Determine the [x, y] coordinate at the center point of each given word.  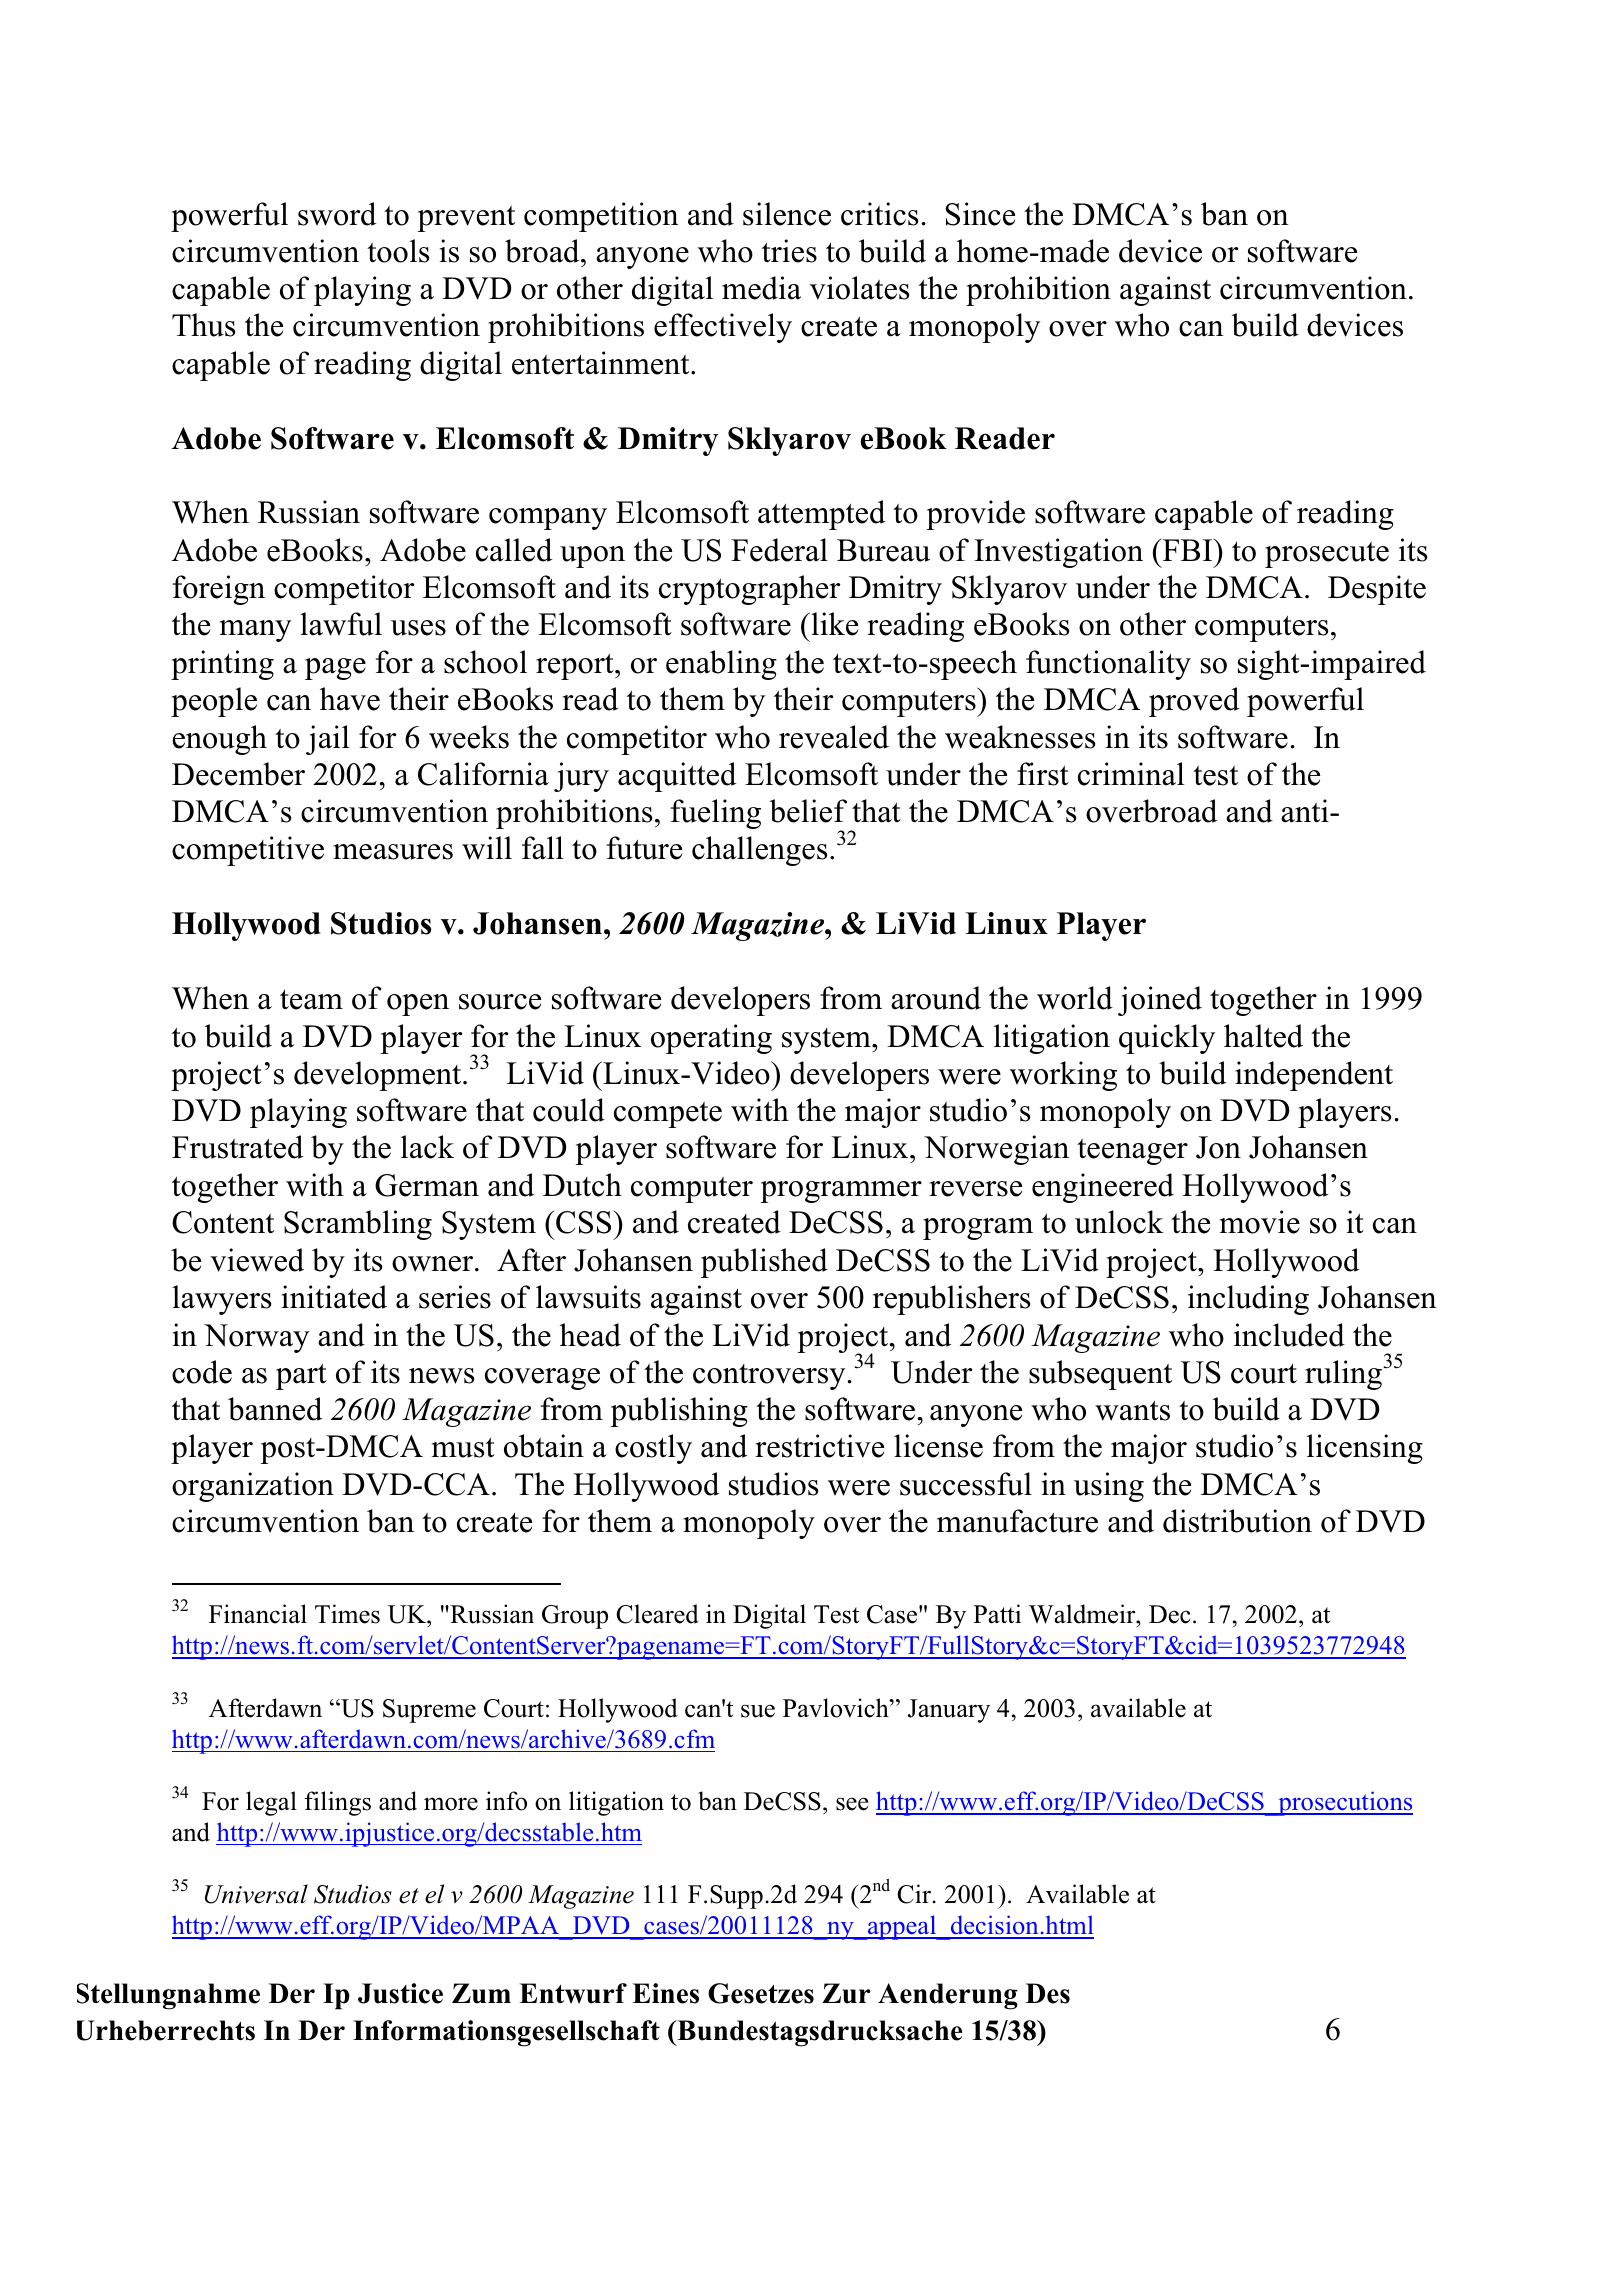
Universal [256, 1894]
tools [398, 251]
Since [980, 214]
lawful [341, 624]
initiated [334, 1297]
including [1248, 1300]
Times [347, 1614]
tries [789, 251]
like [833, 624]
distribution [1237, 1521]
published [764, 1263]
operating [711, 1039]
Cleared [657, 1614]
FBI [1187, 549]
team [311, 1000]
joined [1160, 1001]
